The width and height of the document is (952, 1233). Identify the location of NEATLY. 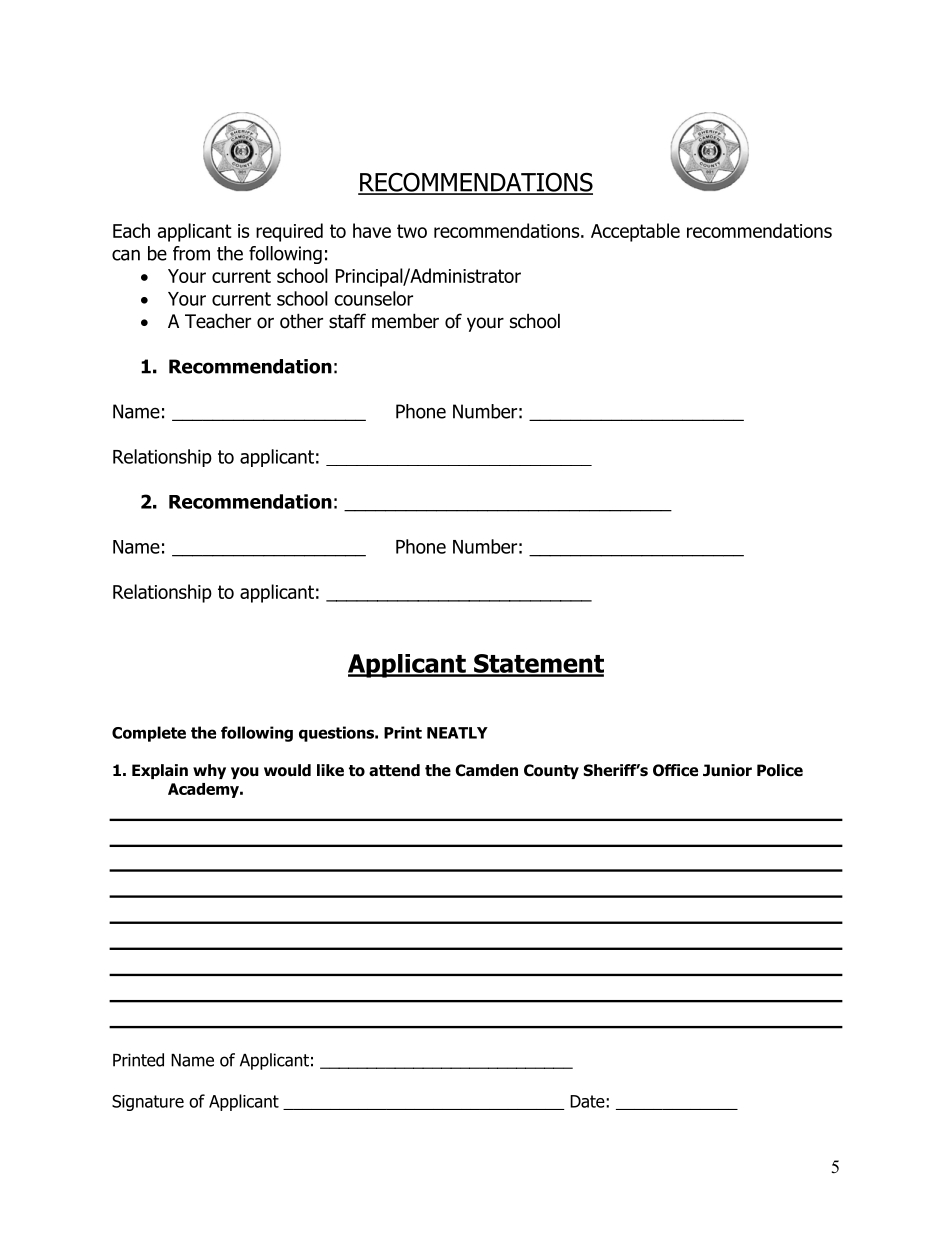
(457, 733).
